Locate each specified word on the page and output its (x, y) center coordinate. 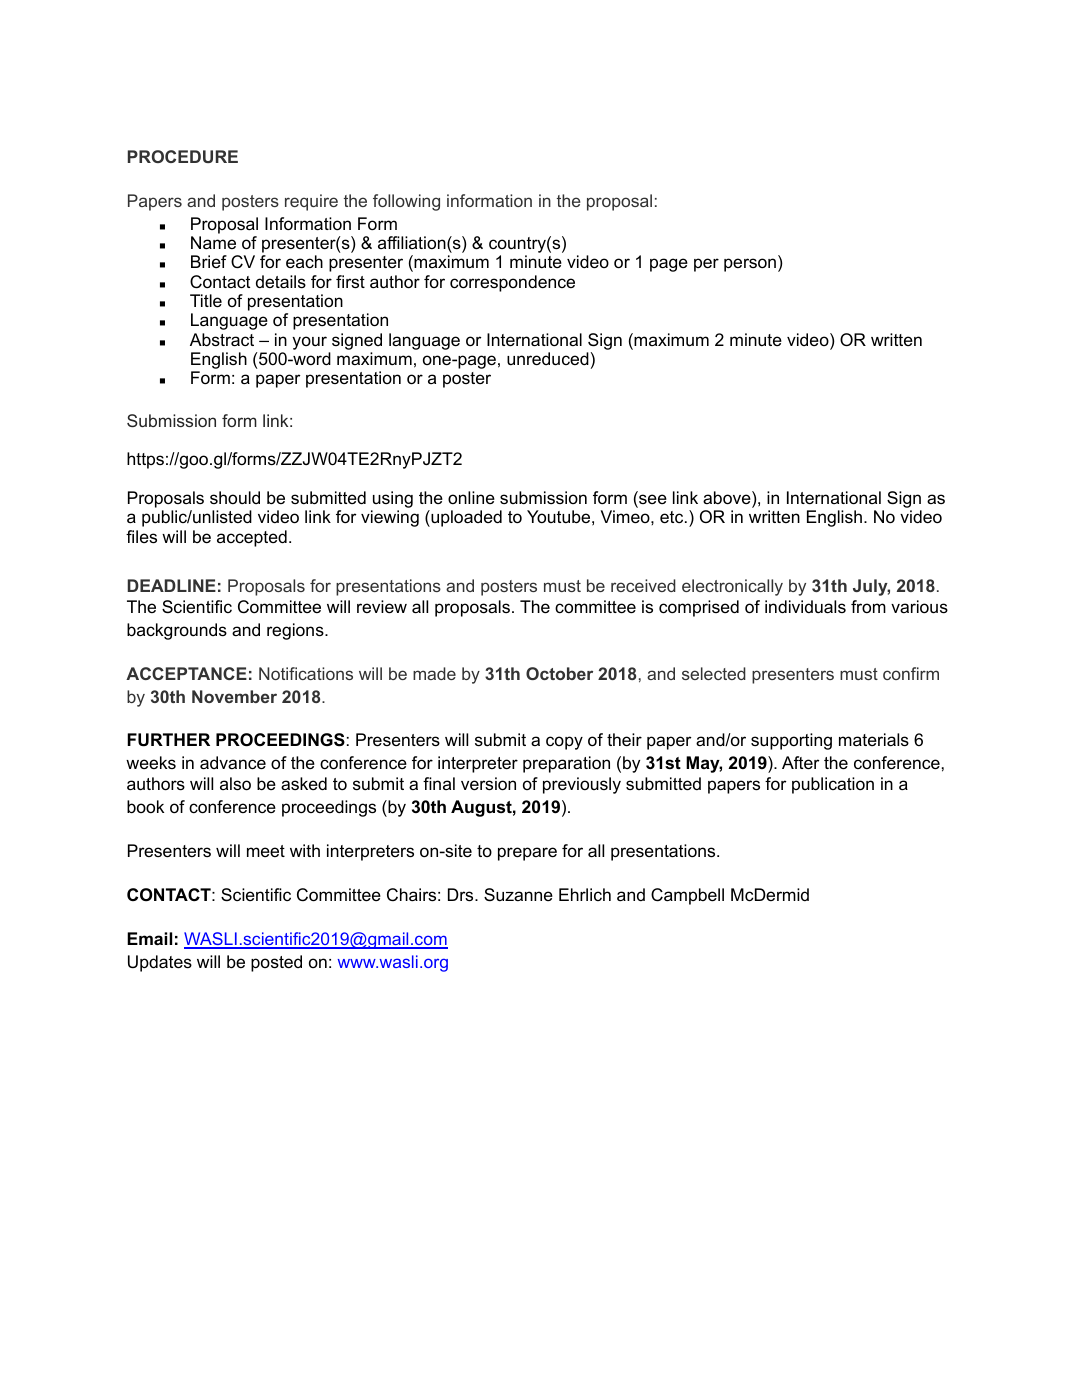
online (471, 497)
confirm (911, 673)
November (234, 696)
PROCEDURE (183, 156)
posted (276, 963)
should (235, 497)
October (559, 673)
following (406, 202)
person (750, 265)
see (652, 500)
